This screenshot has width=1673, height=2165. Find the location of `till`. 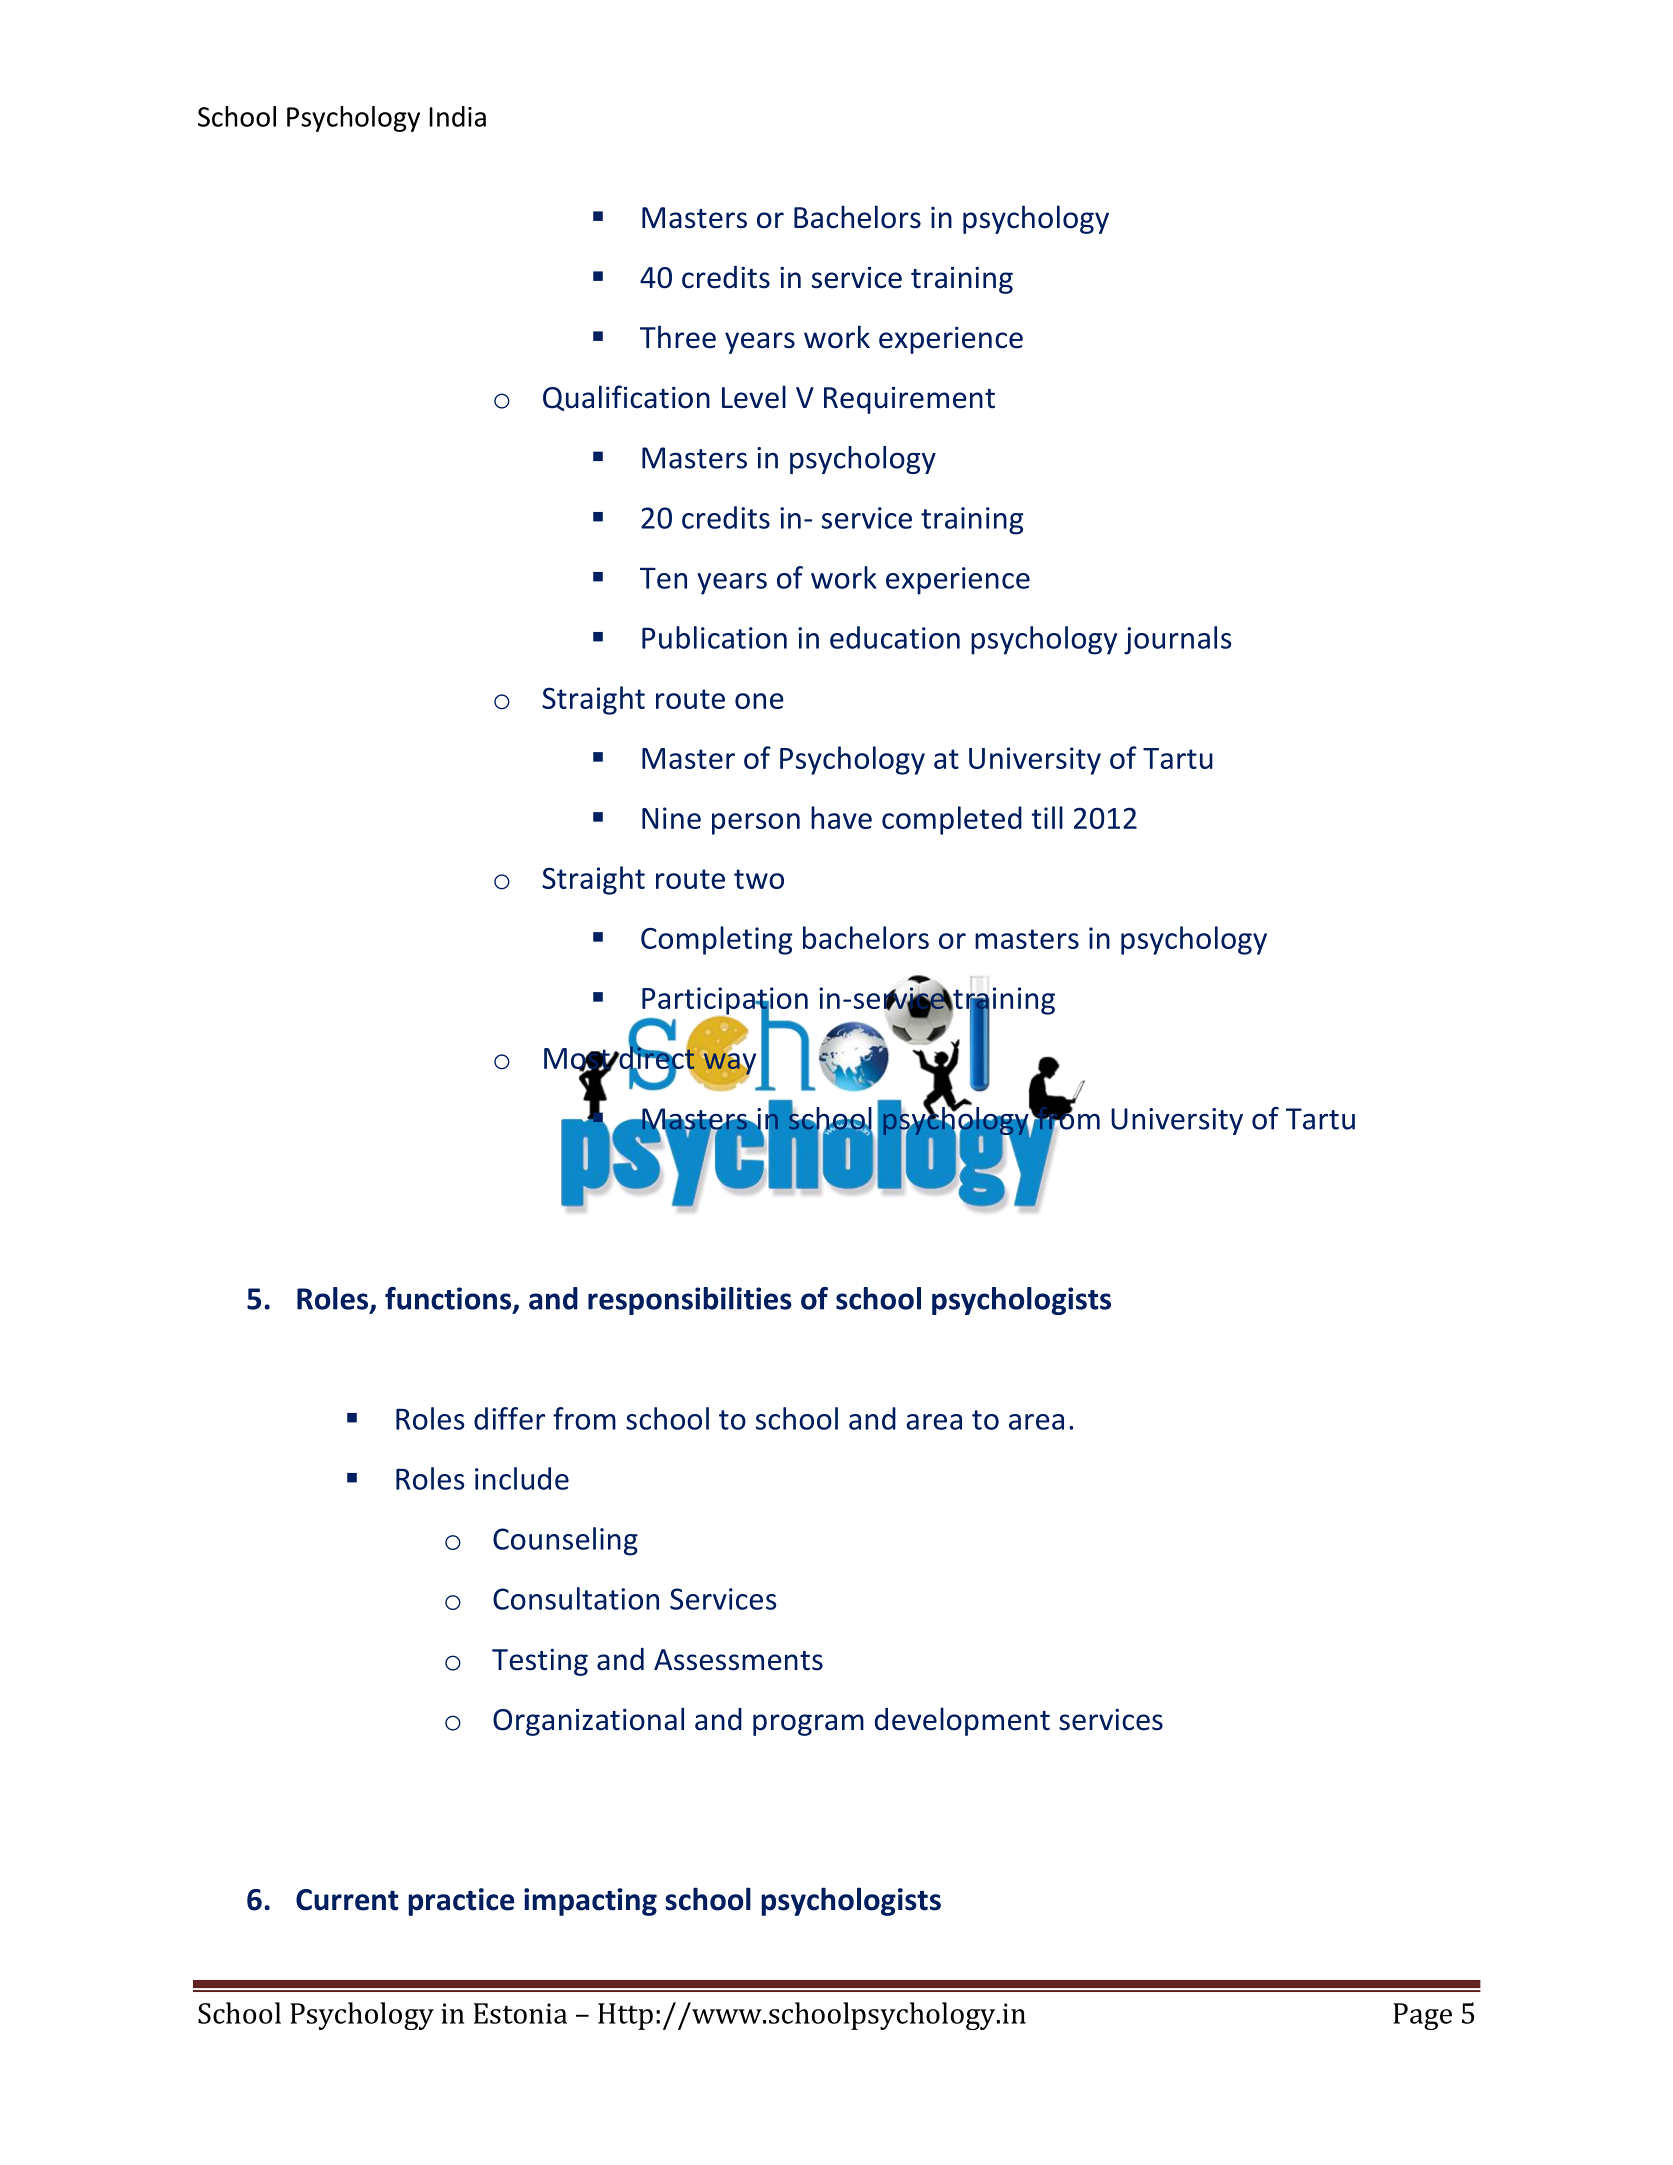

till is located at coordinates (1047, 817).
